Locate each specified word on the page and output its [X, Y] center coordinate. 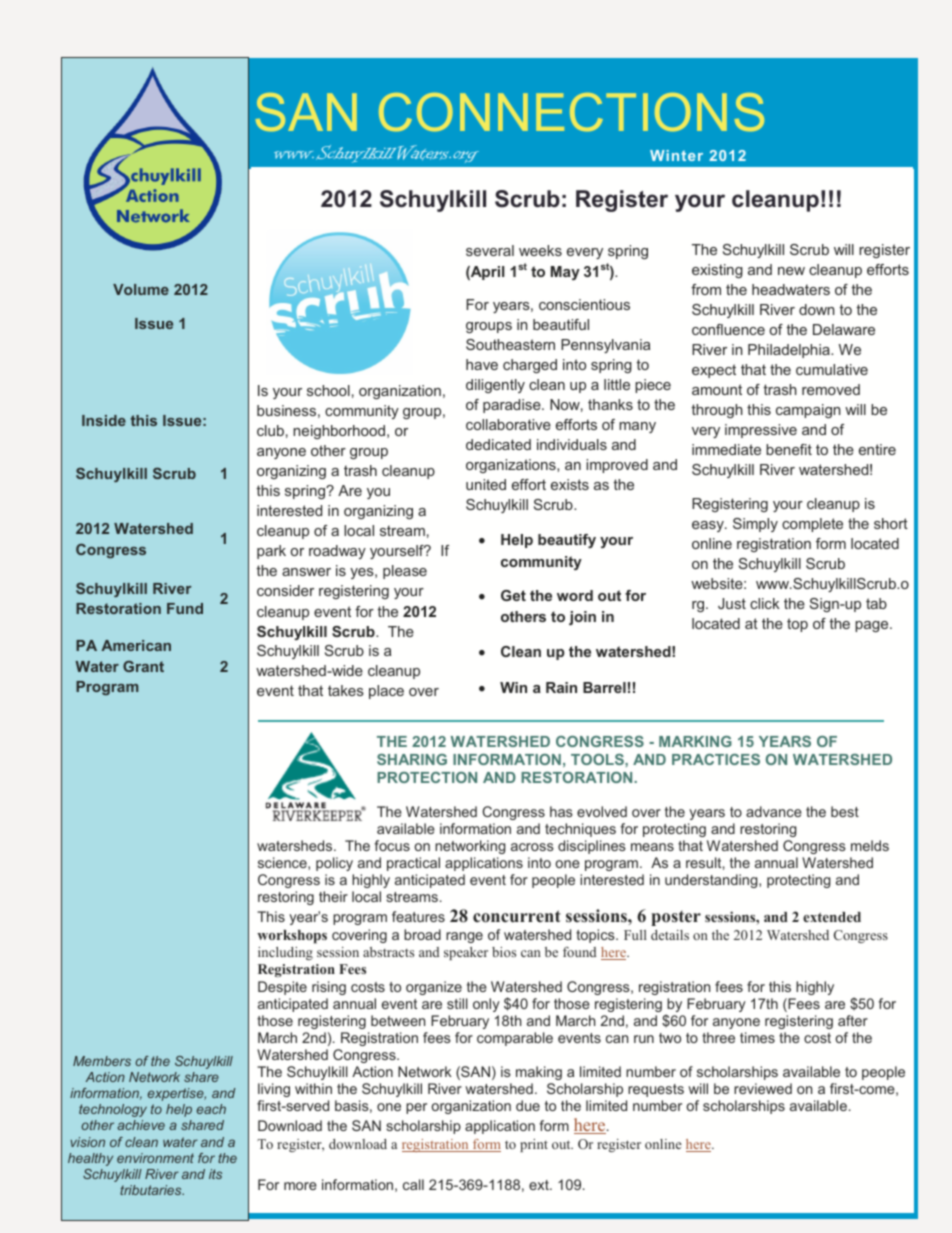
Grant [143, 666]
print [534, 1145]
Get [513, 595]
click [765, 603]
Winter [676, 155]
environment [155, 1158]
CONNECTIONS [571, 112]
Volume [141, 289]
